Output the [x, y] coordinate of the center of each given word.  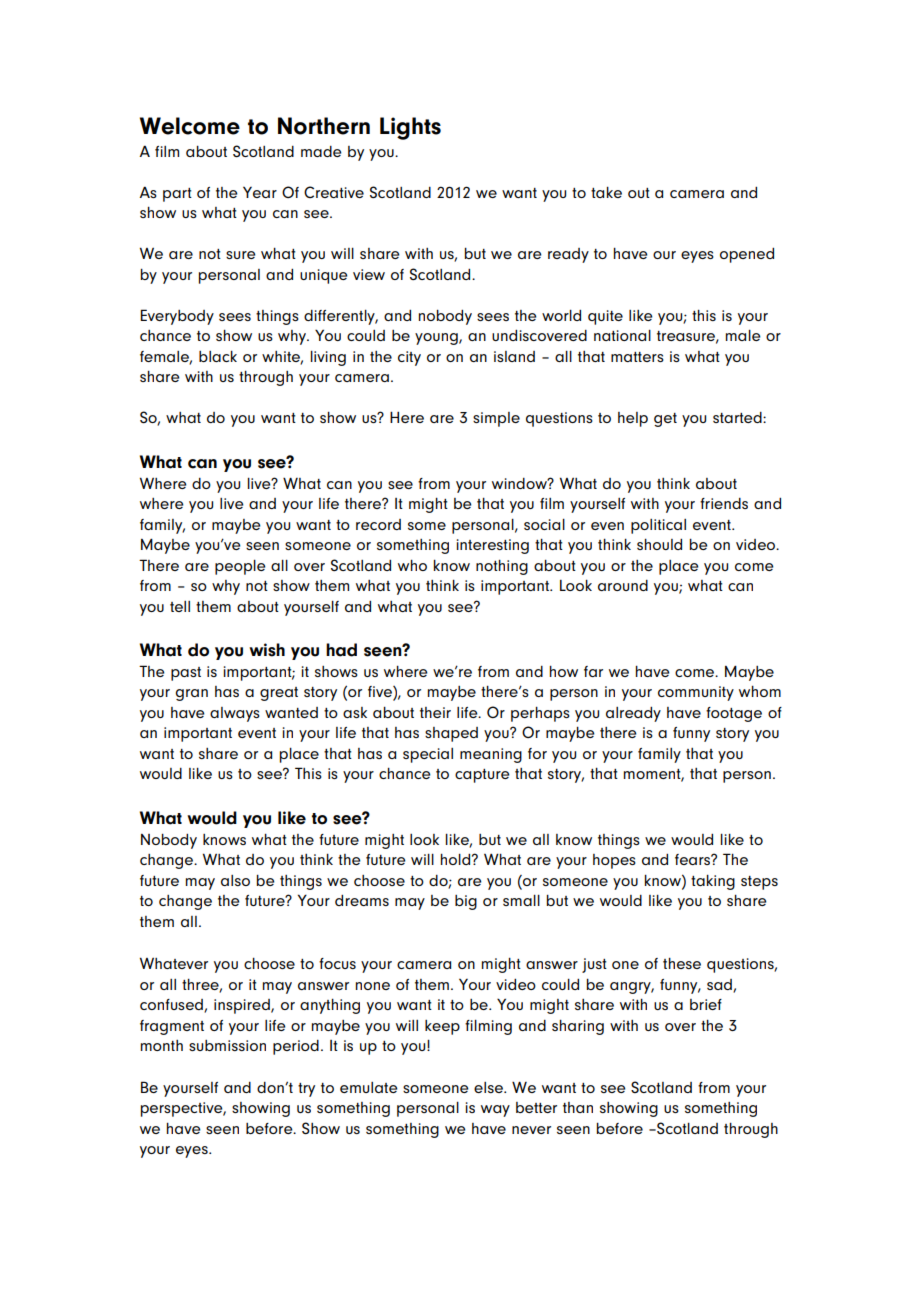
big [466, 902]
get [665, 420]
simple [496, 419]
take [606, 192]
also [235, 880]
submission [227, 1045]
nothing [502, 567]
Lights [410, 128]
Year [260, 192]
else [489, 1087]
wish [267, 650]
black [218, 356]
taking [713, 882]
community [696, 693]
